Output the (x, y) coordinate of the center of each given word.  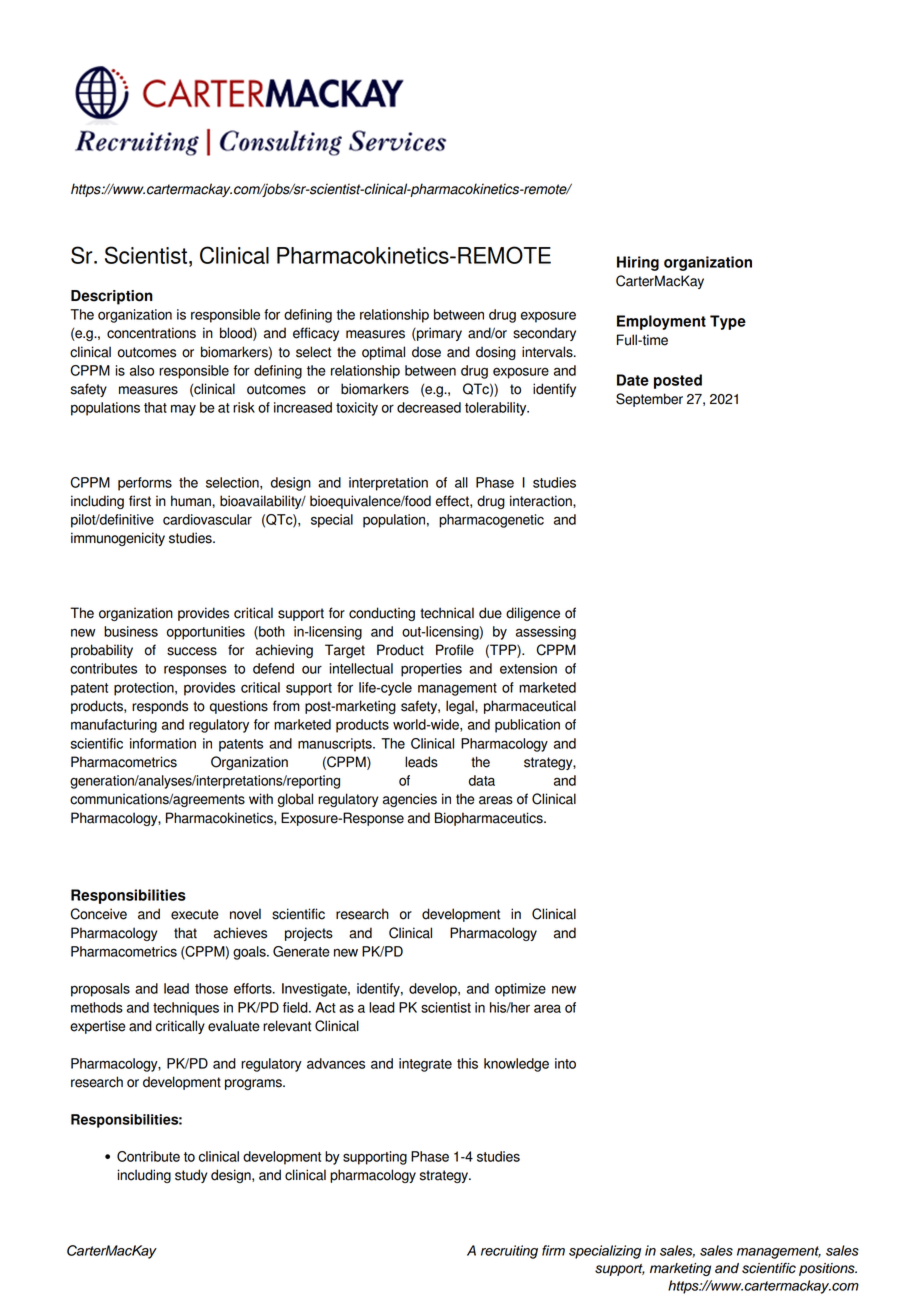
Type (728, 322)
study (191, 1176)
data (482, 780)
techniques (186, 1009)
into (565, 1063)
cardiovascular (207, 519)
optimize (520, 990)
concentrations (151, 333)
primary (438, 334)
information (163, 743)
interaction (542, 501)
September (649, 400)
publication (527, 726)
